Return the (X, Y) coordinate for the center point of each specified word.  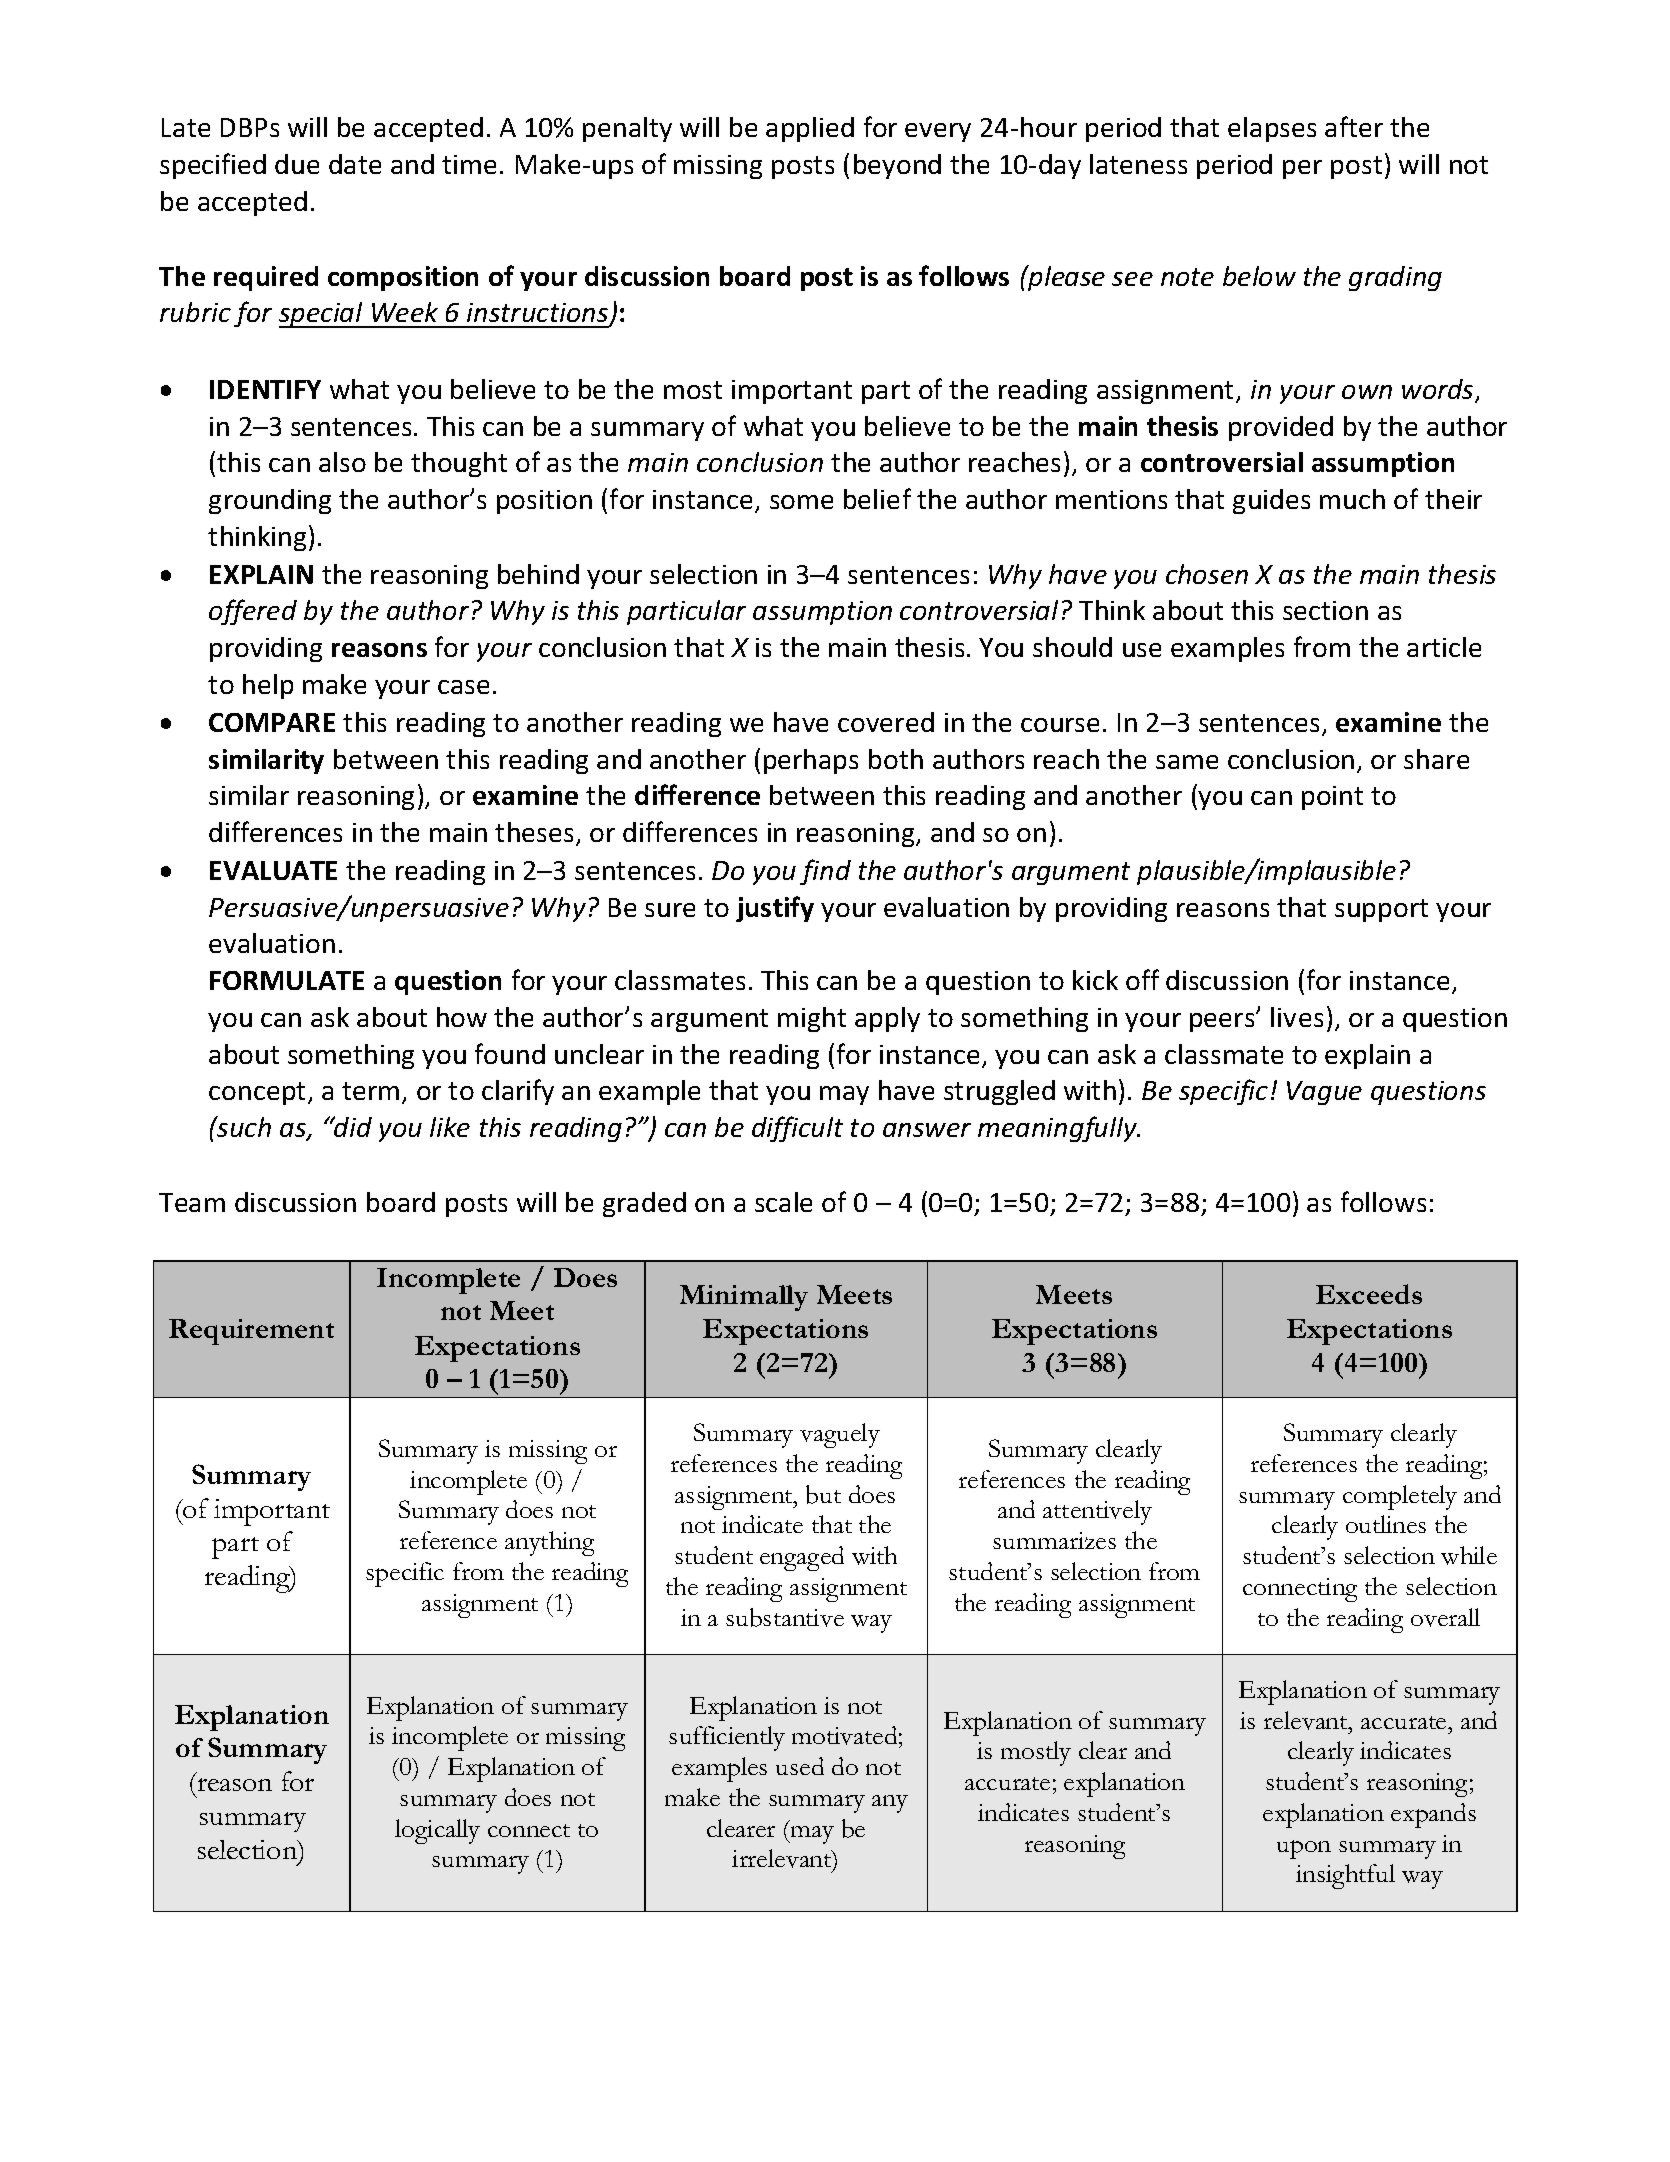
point (1332, 798)
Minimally (744, 1298)
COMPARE (272, 722)
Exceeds (1369, 1294)
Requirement (251, 1332)
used (800, 1766)
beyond (897, 166)
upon (1304, 1849)
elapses (1272, 129)
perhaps (811, 761)
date (355, 164)
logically (437, 1831)
